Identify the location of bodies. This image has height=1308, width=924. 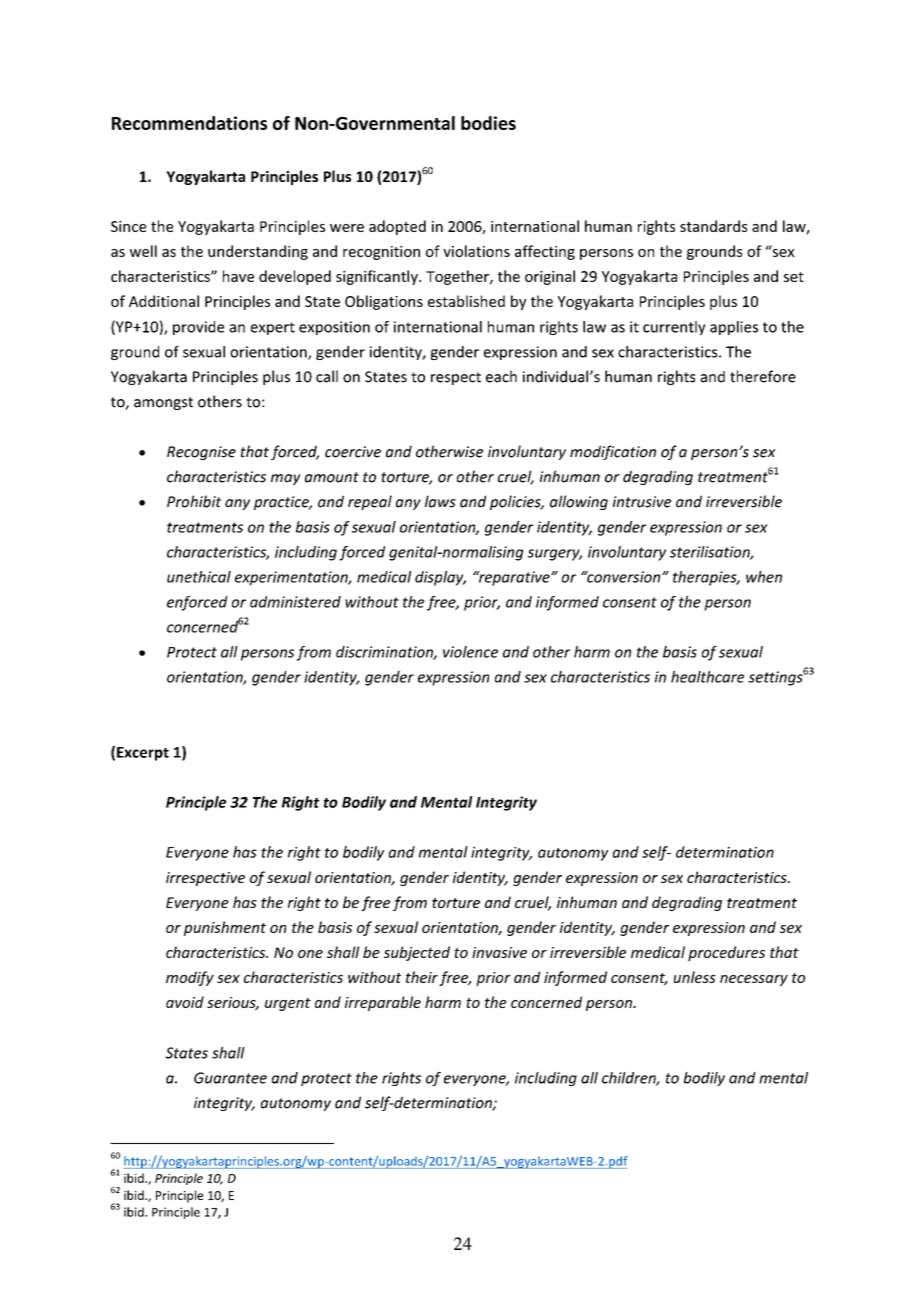
(488, 123).
